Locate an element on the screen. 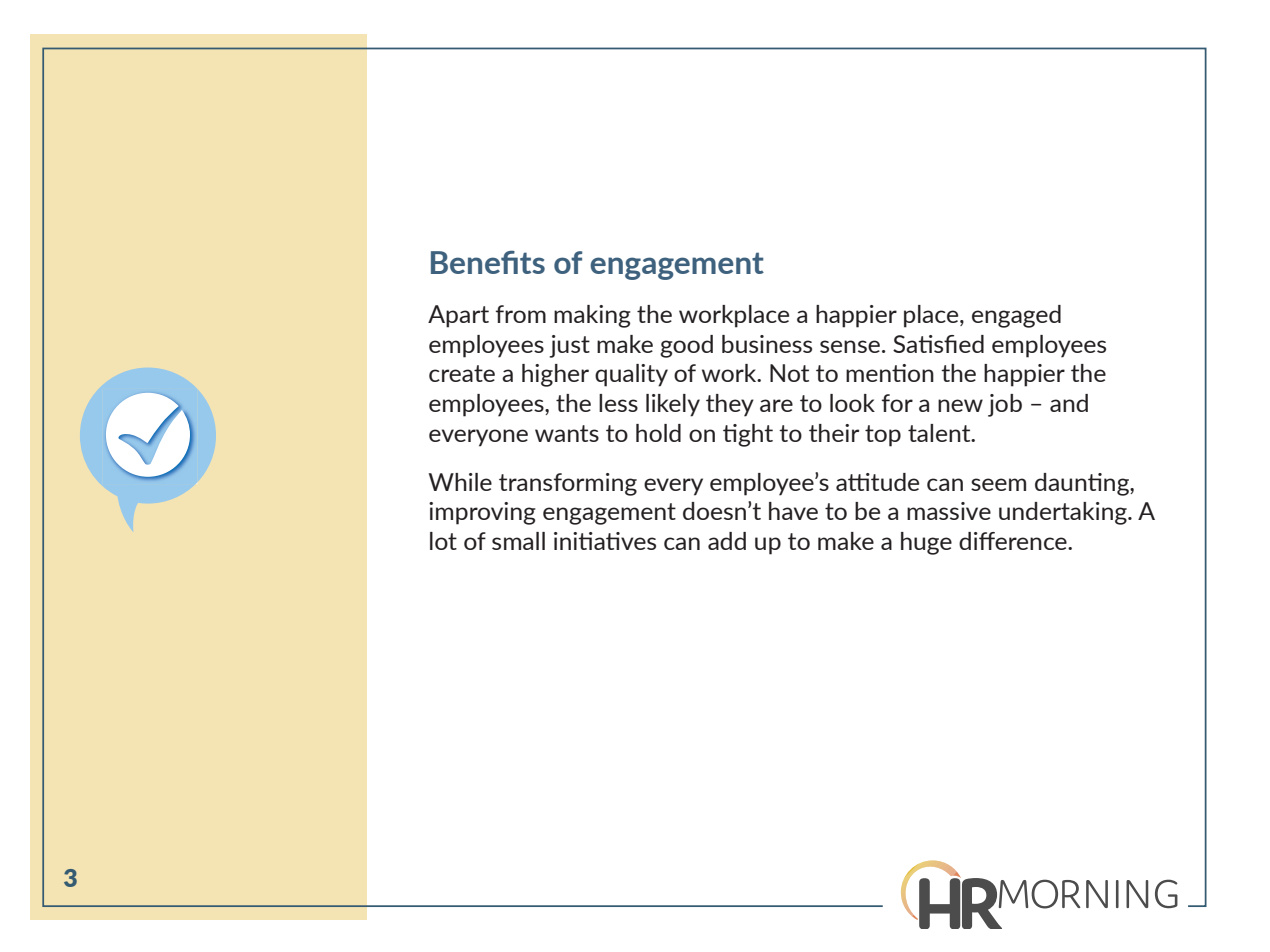  are is located at coordinates (776, 405).
